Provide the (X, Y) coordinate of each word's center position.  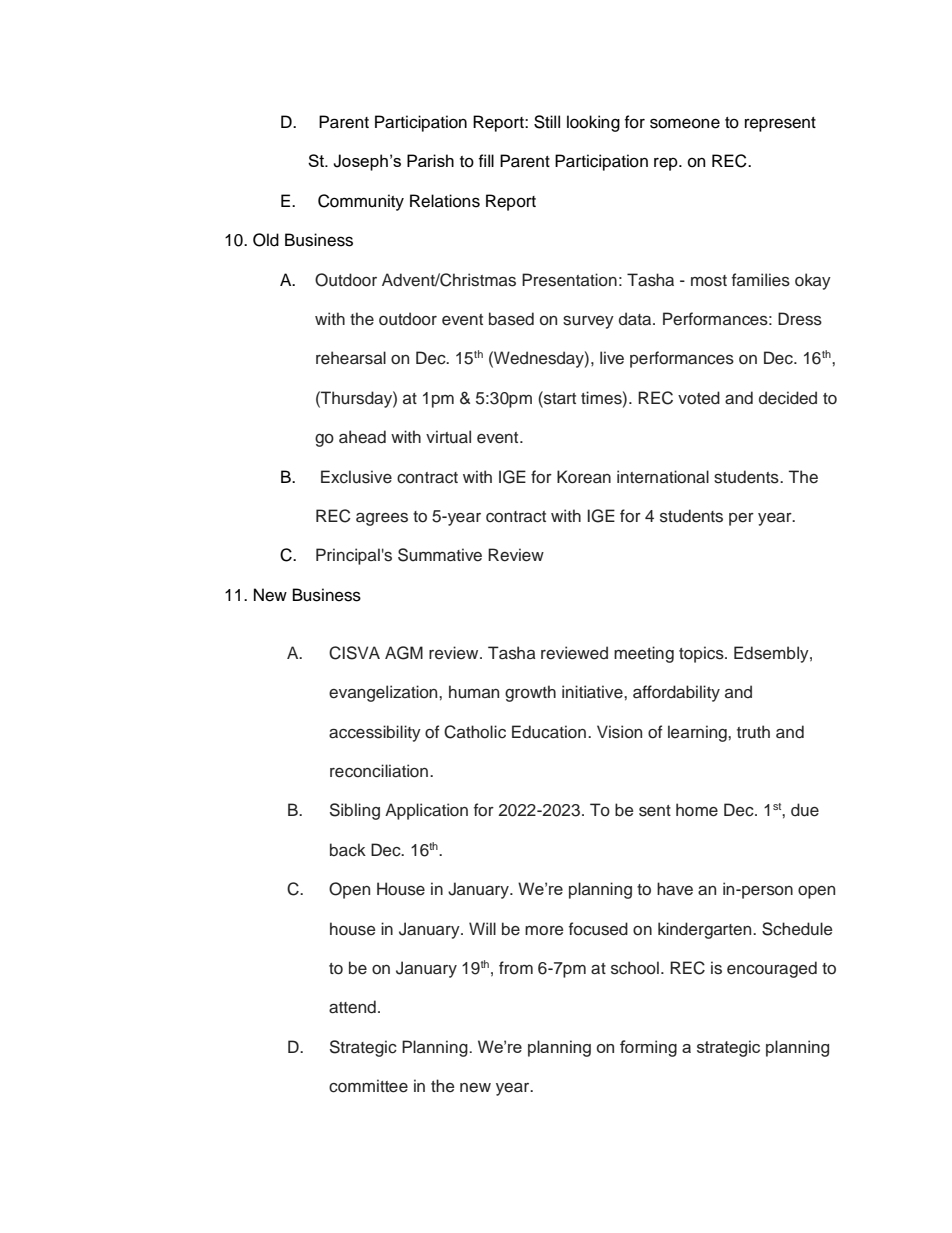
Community (361, 202)
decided (788, 398)
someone (685, 123)
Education (549, 732)
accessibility (375, 733)
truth (753, 732)
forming (648, 1048)
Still (547, 122)
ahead (362, 437)
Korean (584, 477)
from (516, 968)
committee (368, 1086)
